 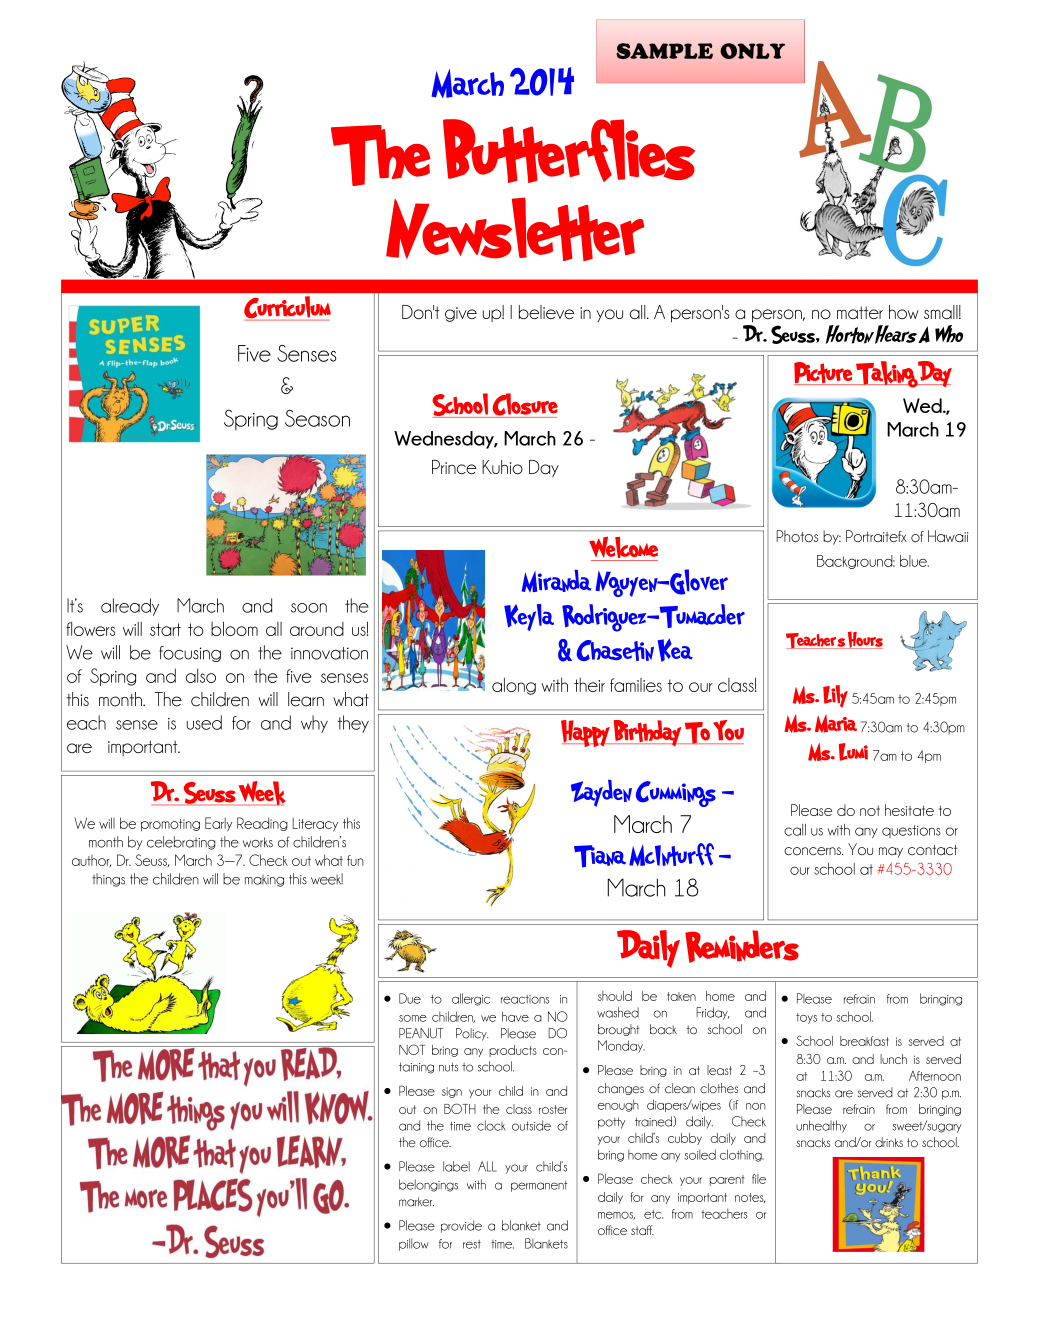 What do you see at coordinates (539, 1186) in the document?
I see `permanent` at bounding box center [539, 1186].
